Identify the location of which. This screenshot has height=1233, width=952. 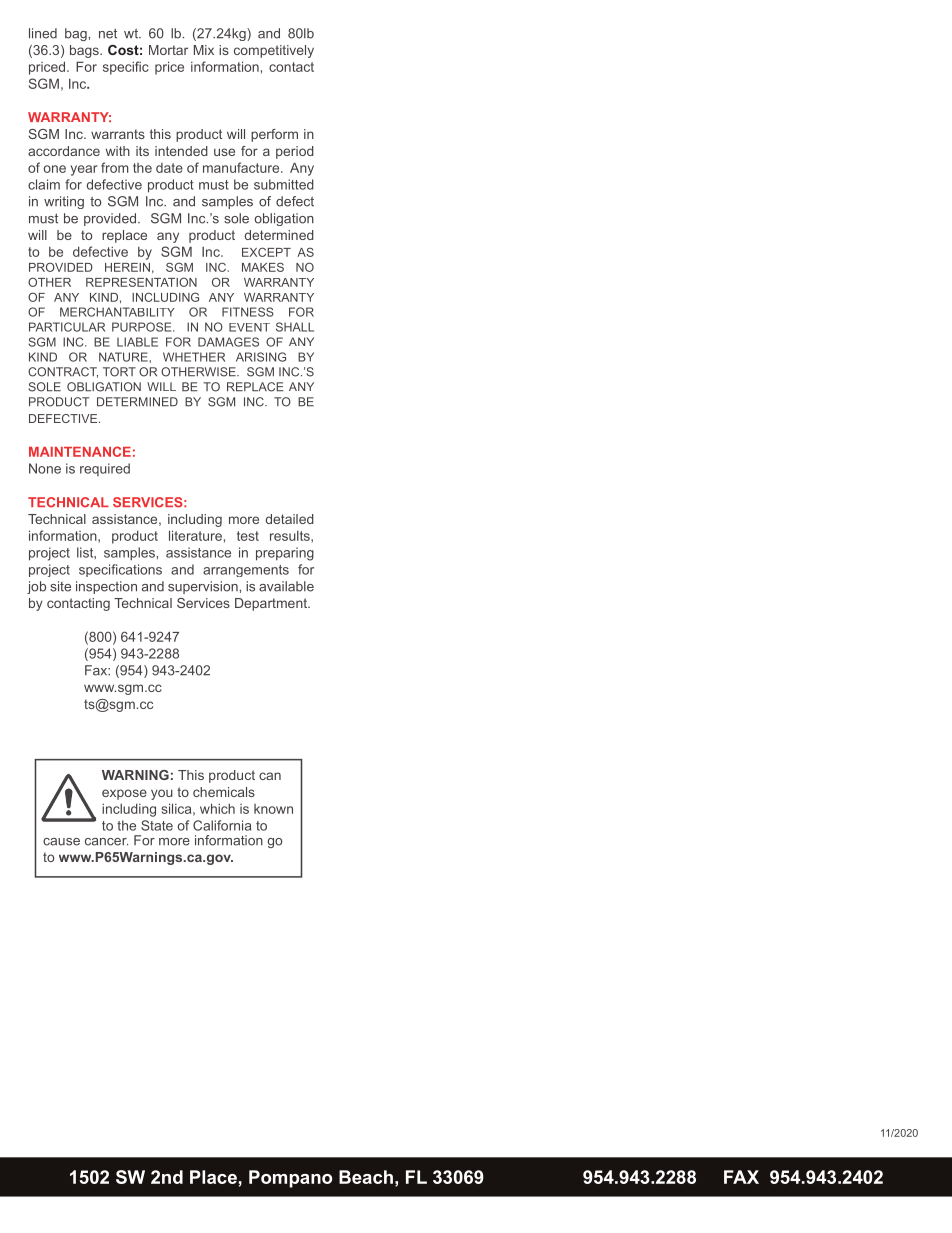
(217, 808).
